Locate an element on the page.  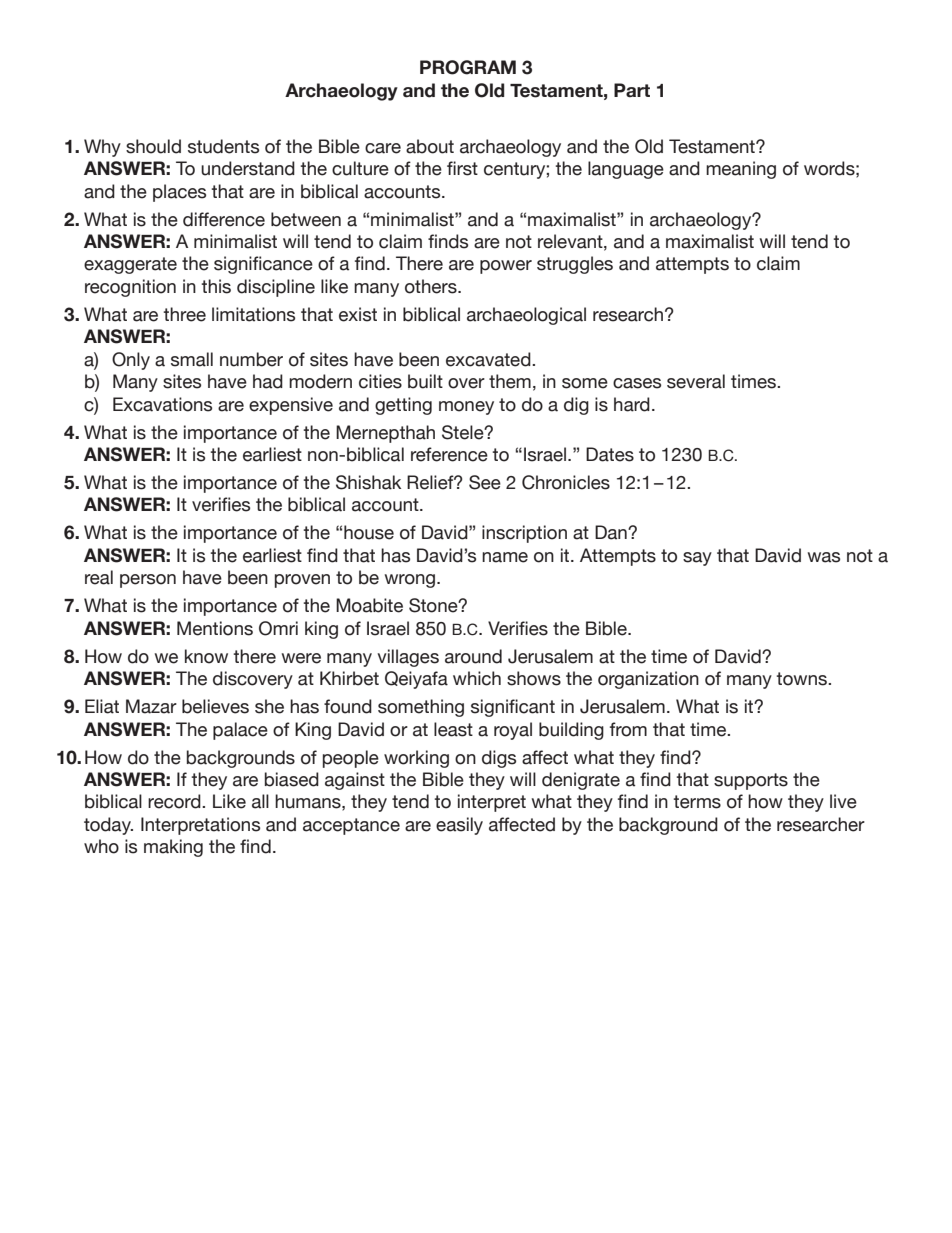
should is located at coordinates (153, 146).
